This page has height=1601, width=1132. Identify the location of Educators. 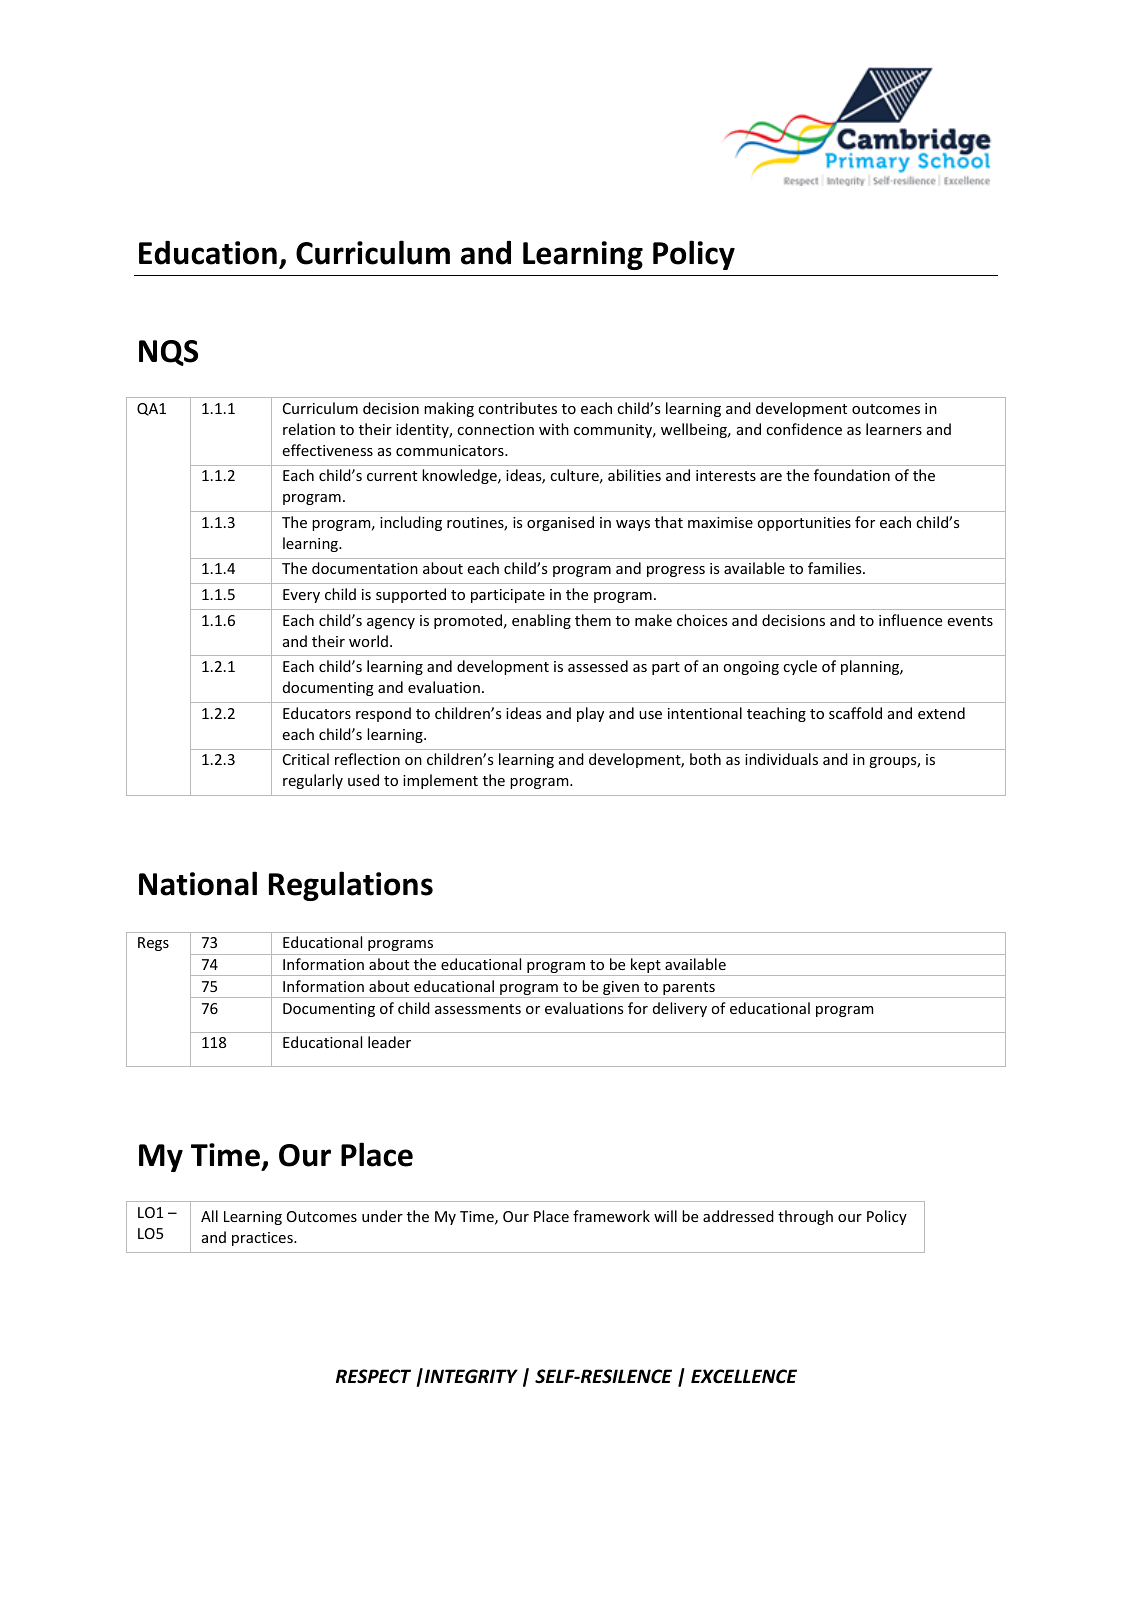
(317, 713).
